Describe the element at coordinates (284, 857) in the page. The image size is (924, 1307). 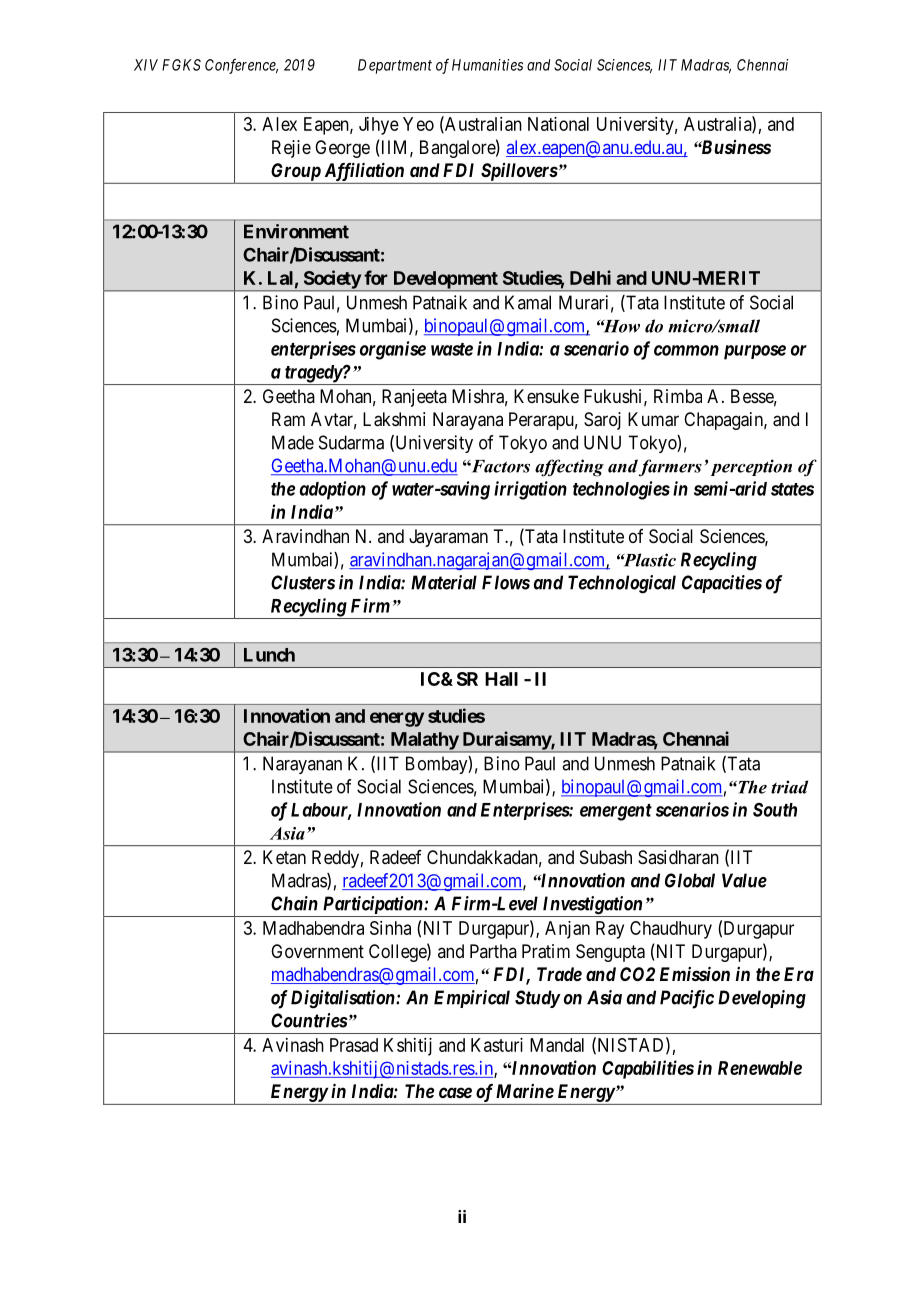
I see `Ketan` at that location.
